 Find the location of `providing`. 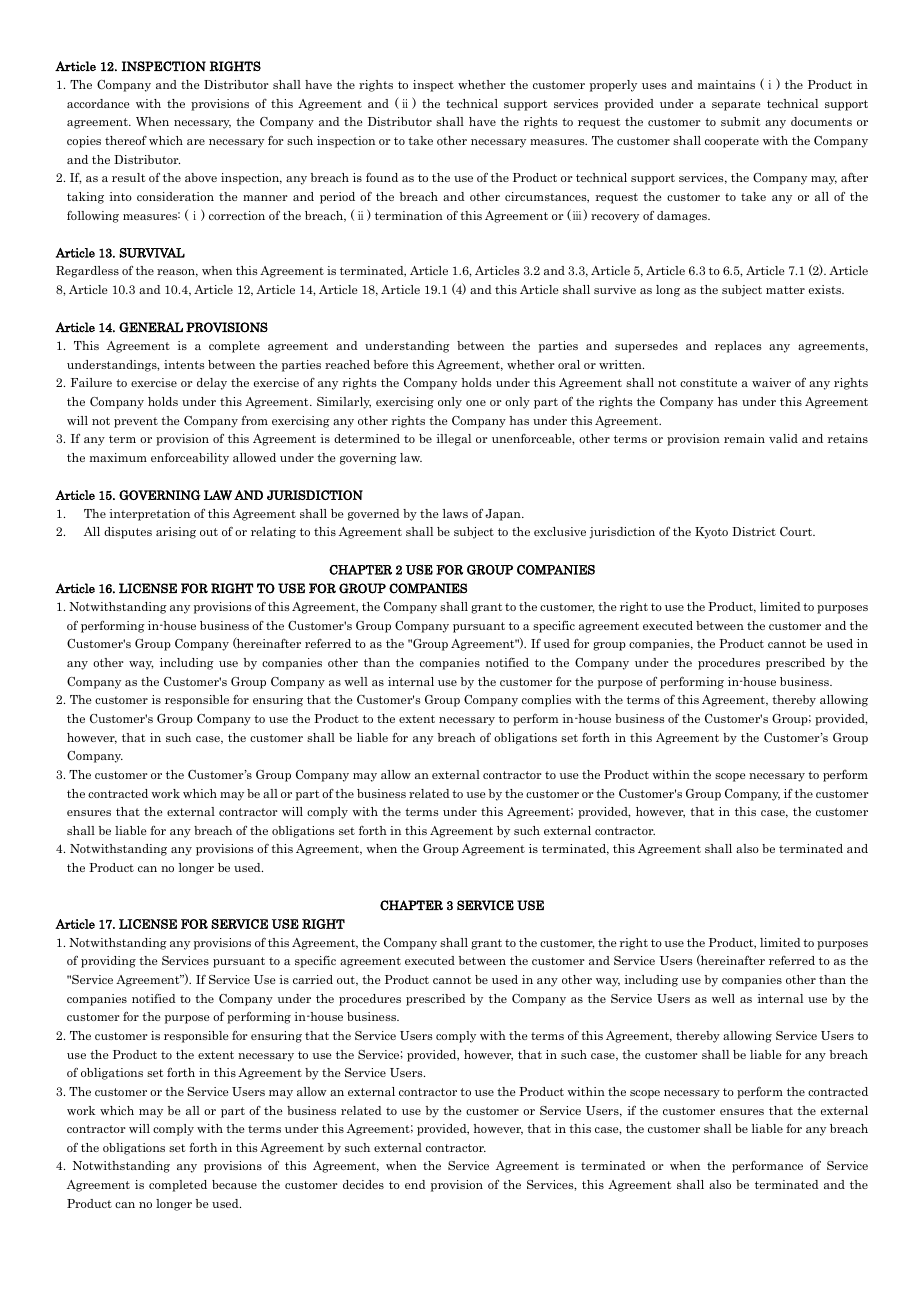

providing is located at coordinates (108, 962).
